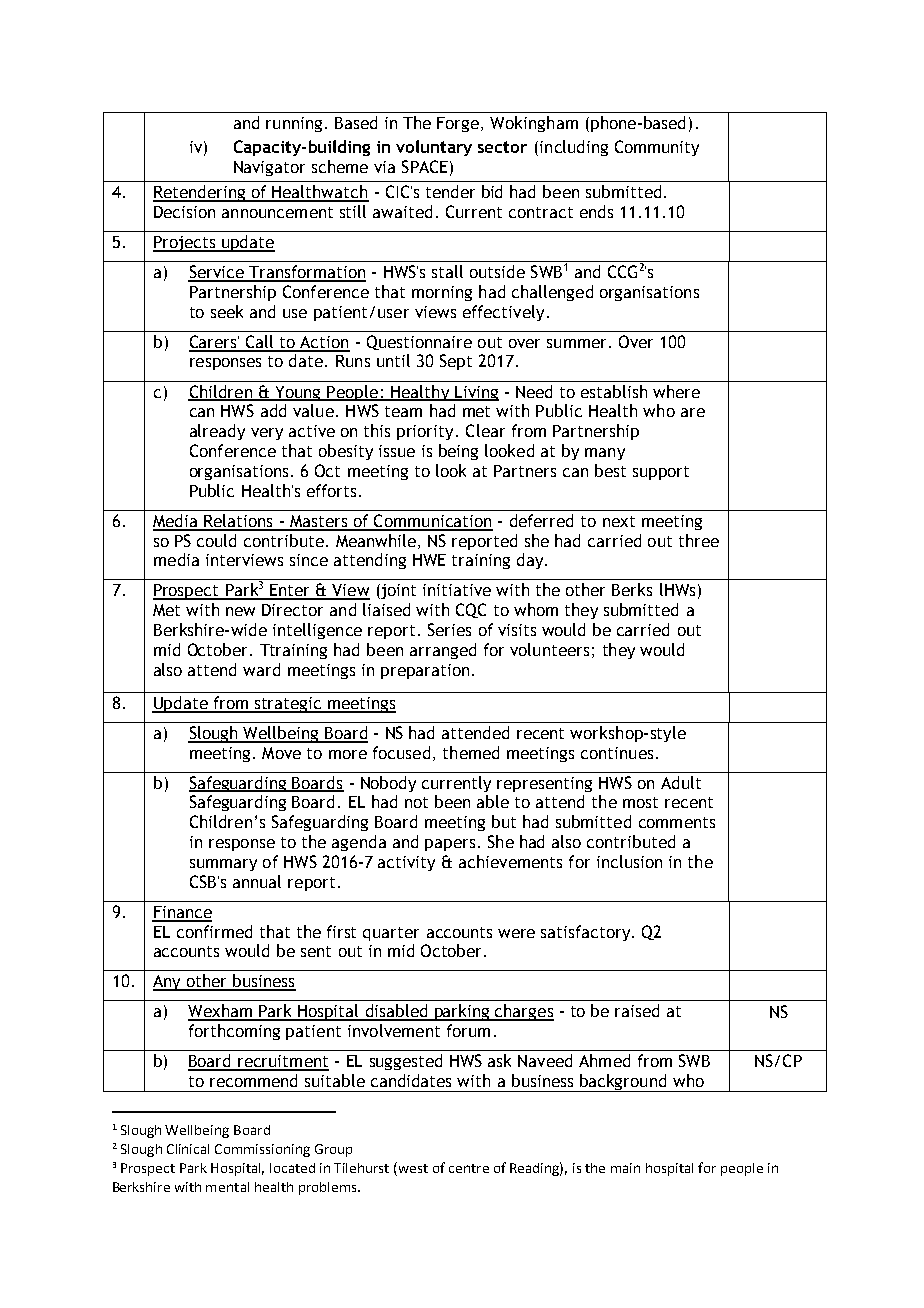  Describe the element at coordinates (269, 168) in the image. I see `Navigator` at that location.
